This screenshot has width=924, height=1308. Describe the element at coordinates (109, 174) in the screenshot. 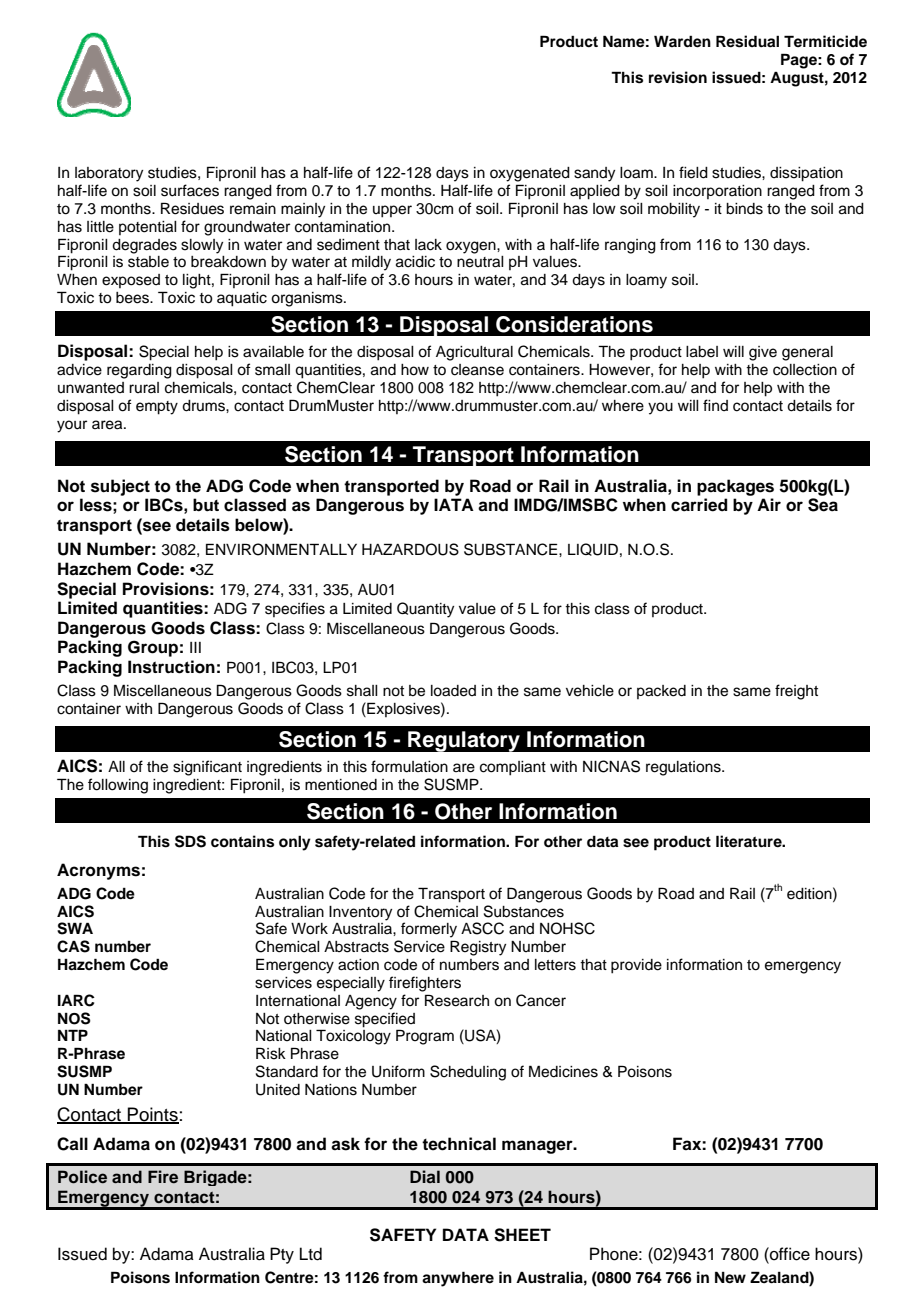

I see `laboratory` at that location.
